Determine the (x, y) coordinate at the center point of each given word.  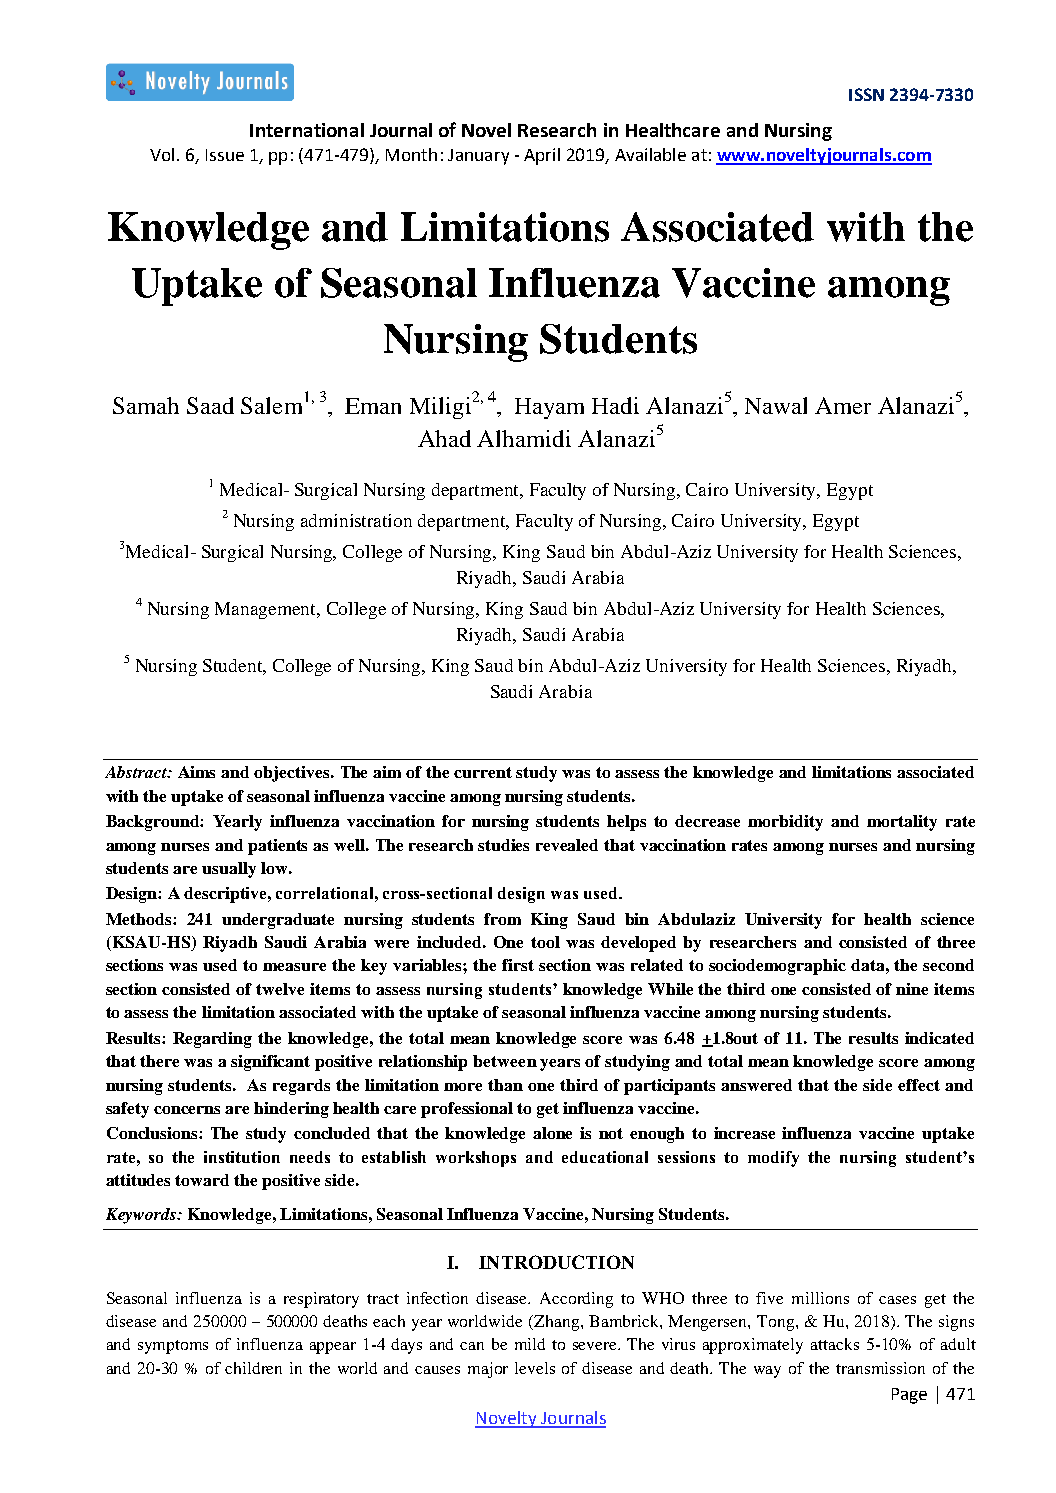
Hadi (615, 405)
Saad (210, 405)
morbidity (785, 823)
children (253, 1368)
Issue (225, 155)
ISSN (866, 94)
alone (552, 1133)
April (542, 156)
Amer (843, 405)
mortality (902, 823)
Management (267, 610)
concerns (187, 1110)
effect (919, 1085)
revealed (567, 845)
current (483, 772)
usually (229, 870)
